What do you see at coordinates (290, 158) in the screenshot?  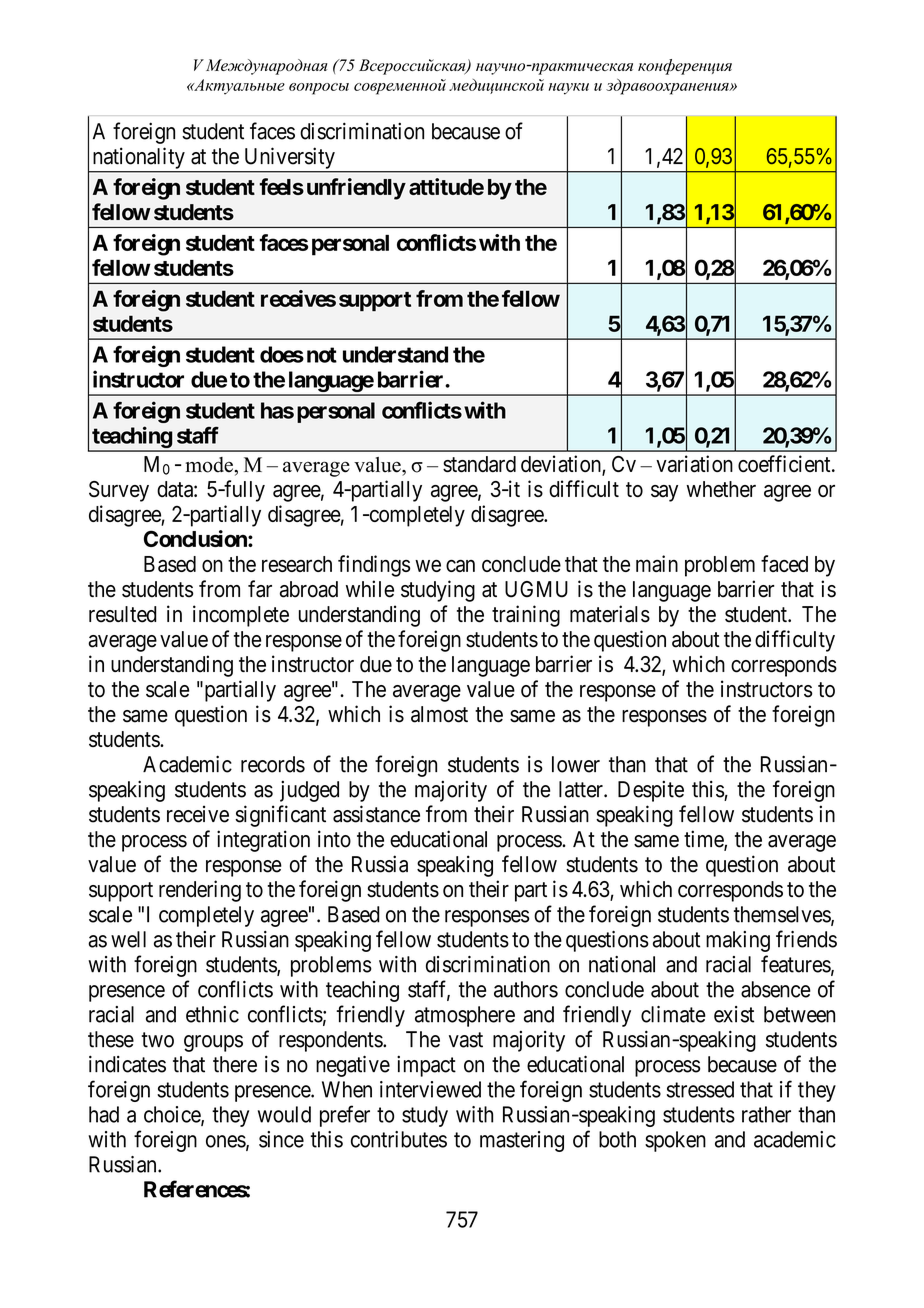 I see `University` at bounding box center [290, 158].
